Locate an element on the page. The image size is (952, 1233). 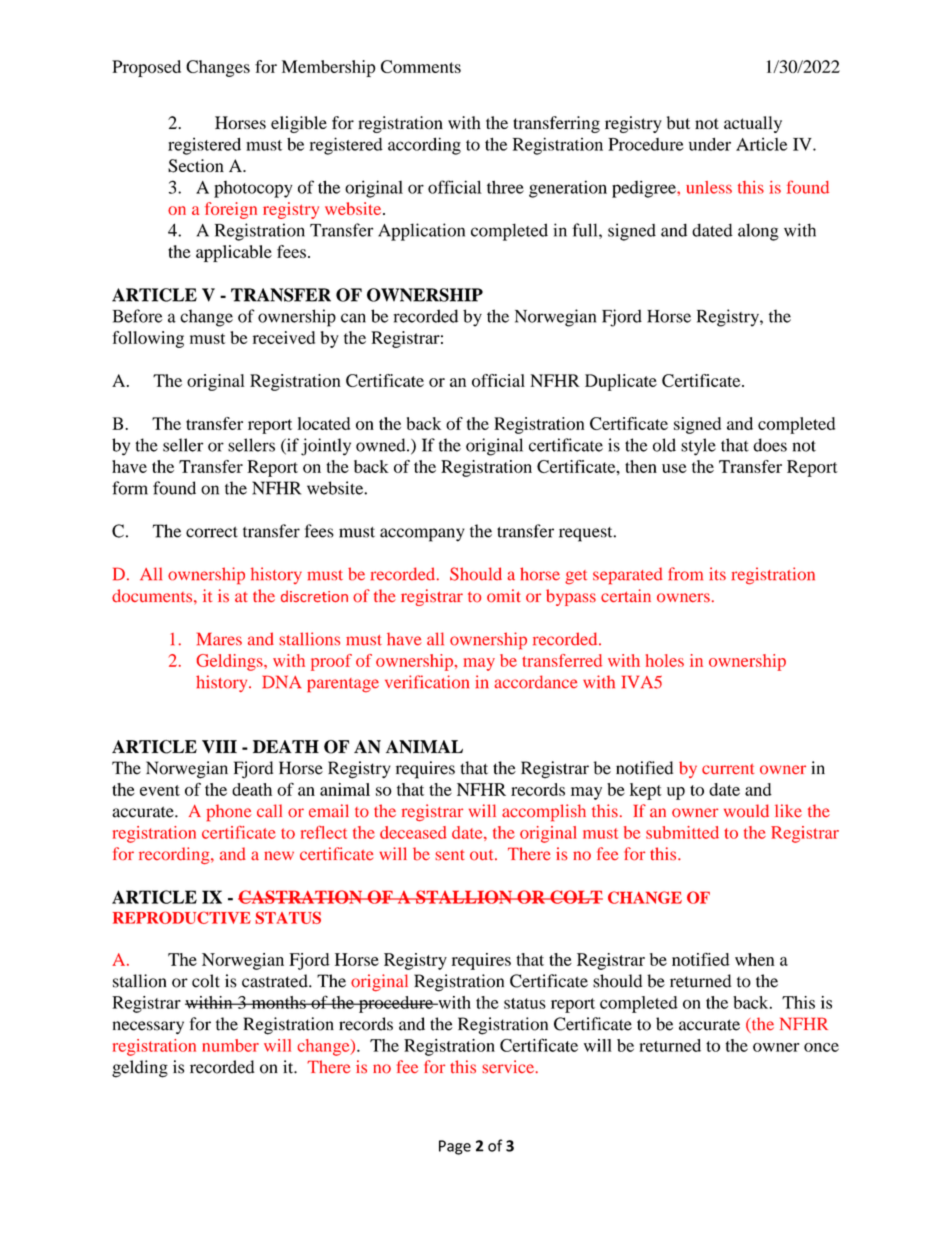
actually is located at coordinates (753, 124).
